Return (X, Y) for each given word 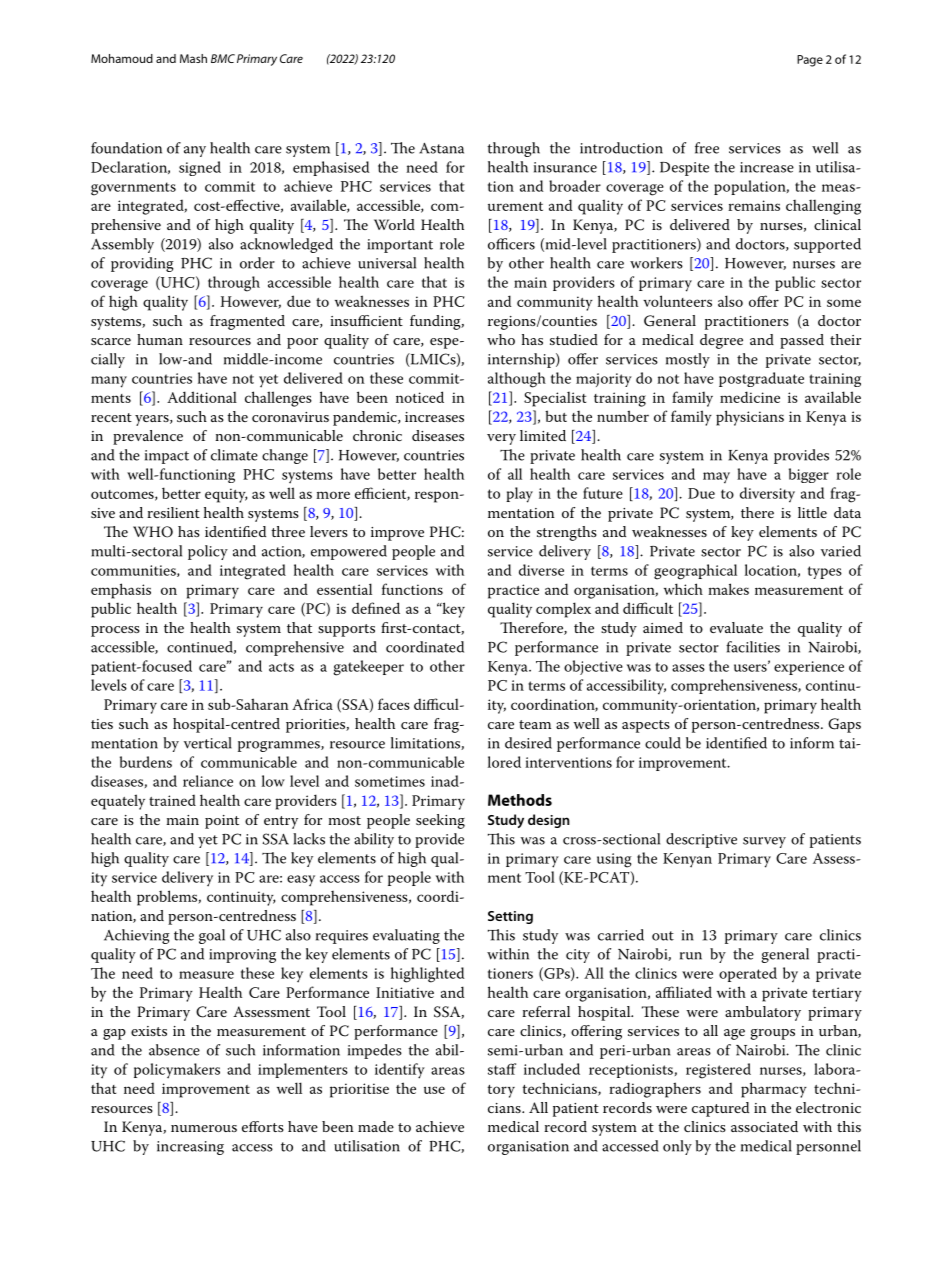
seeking (440, 821)
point (222, 822)
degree (721, 341)
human (160, 339)
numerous (204, 1128)
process (115, 631)
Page (810, 61)
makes (728, 589)
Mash (193, 58)
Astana (441, 148)
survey (764, 842)
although (517, 380)
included (552, 1069)
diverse (541, 570)
